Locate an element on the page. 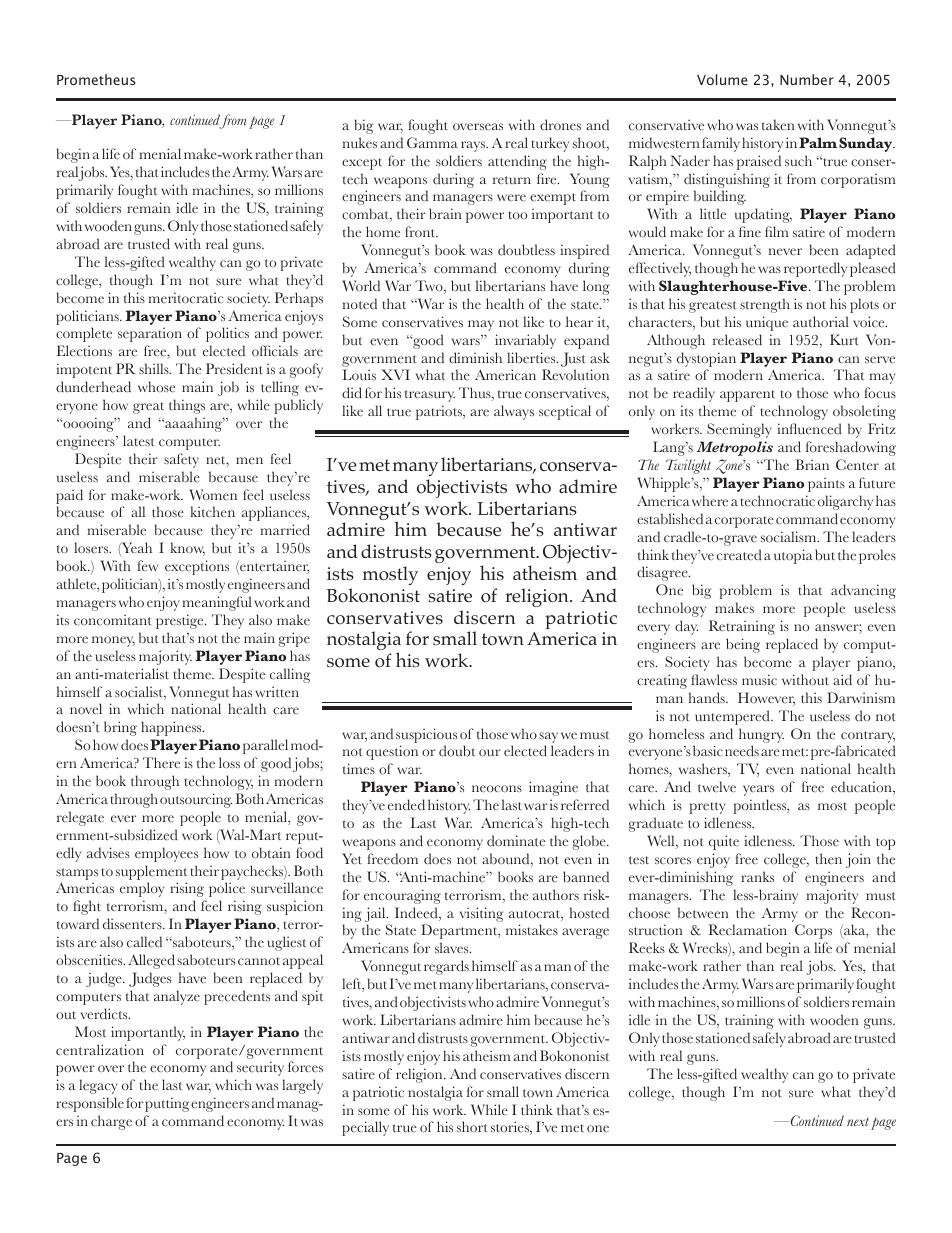 The height and width of the image is (1233, 952). Prometheus is located at coordinates (96, 79).
